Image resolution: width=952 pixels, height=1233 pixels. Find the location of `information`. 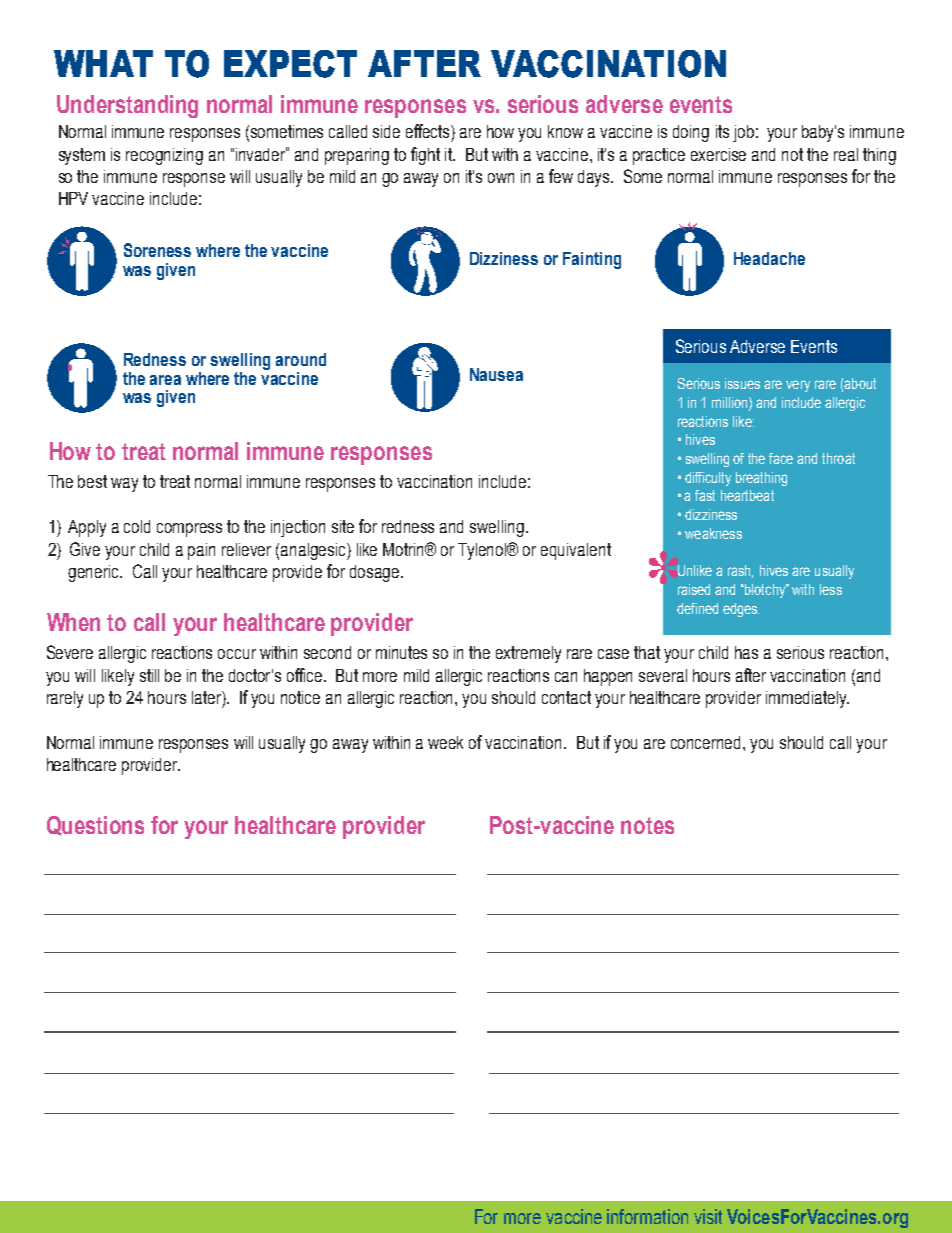

information is located at coordinates (647, 1216).
